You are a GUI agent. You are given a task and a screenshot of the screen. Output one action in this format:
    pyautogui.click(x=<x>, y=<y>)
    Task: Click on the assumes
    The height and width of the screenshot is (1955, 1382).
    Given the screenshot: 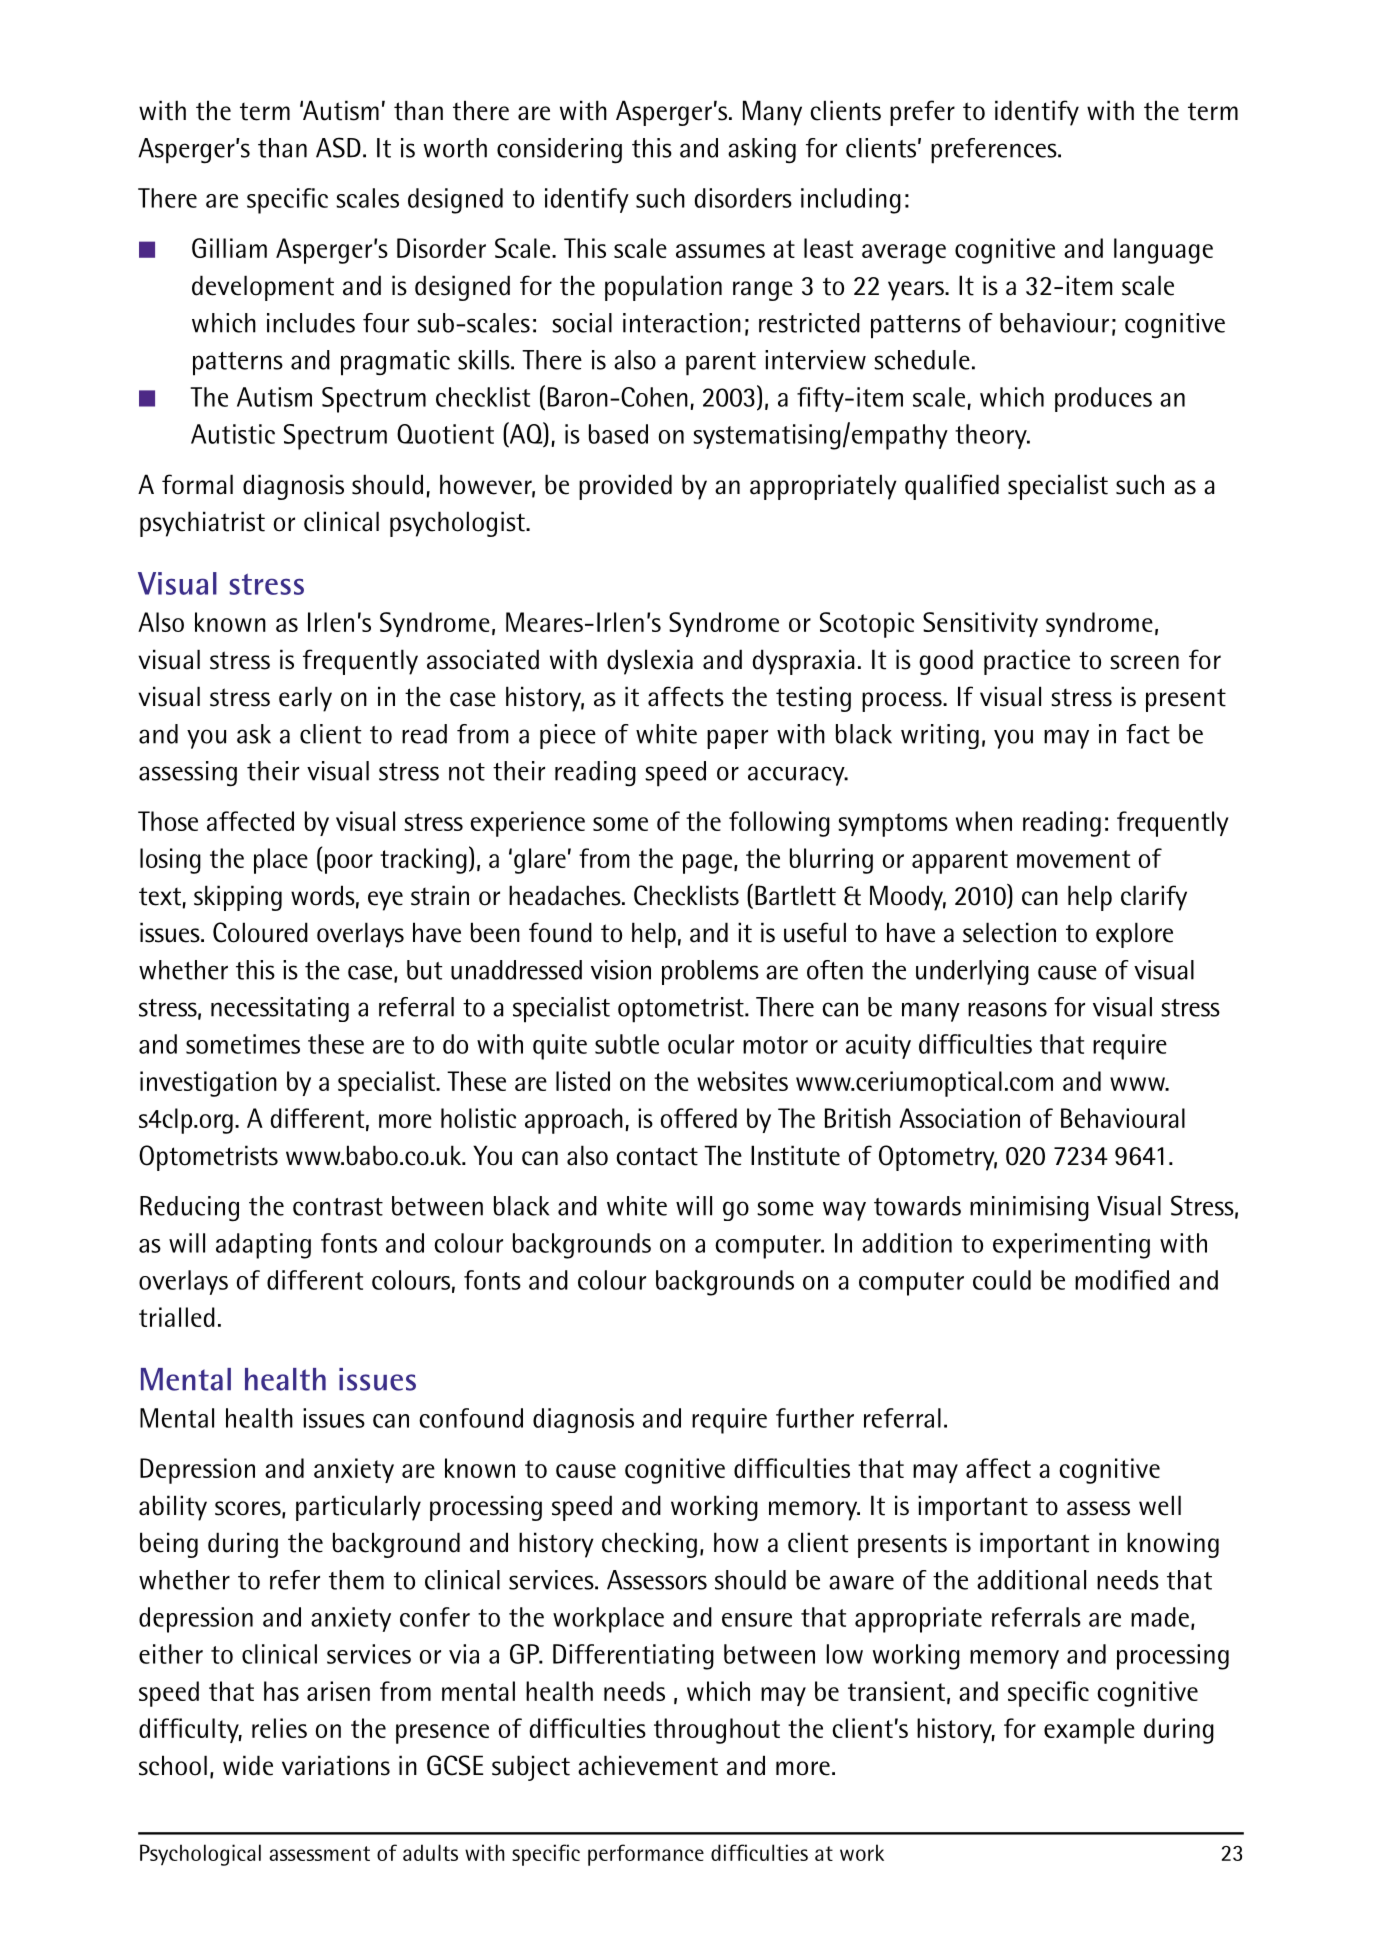 What is the action you would take?
    pyautogui.click(x=720, y=251)
